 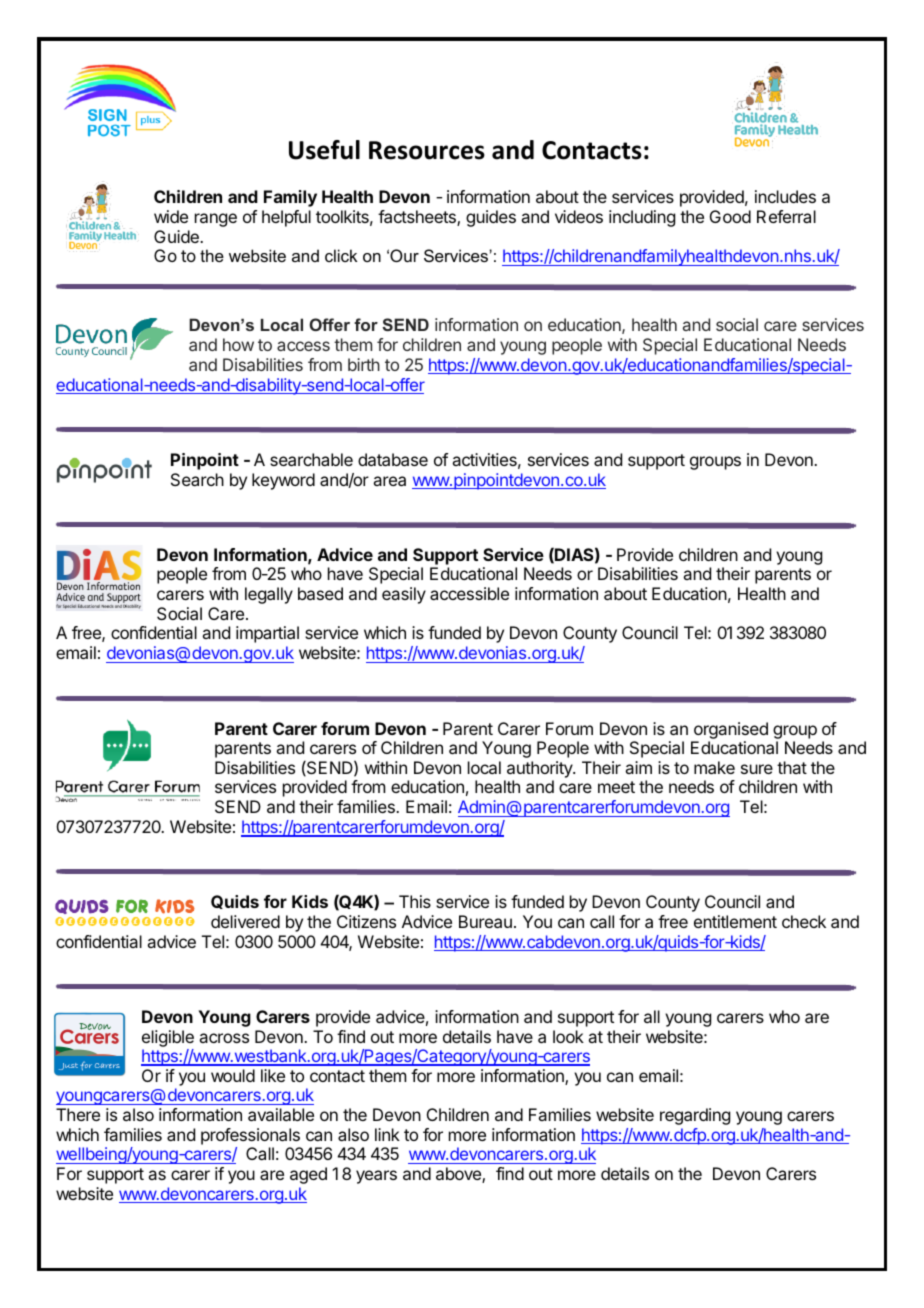 What do you see at coordinates (283, 481) in the document?
I see `keyword` at bounding box center [283, 481].
